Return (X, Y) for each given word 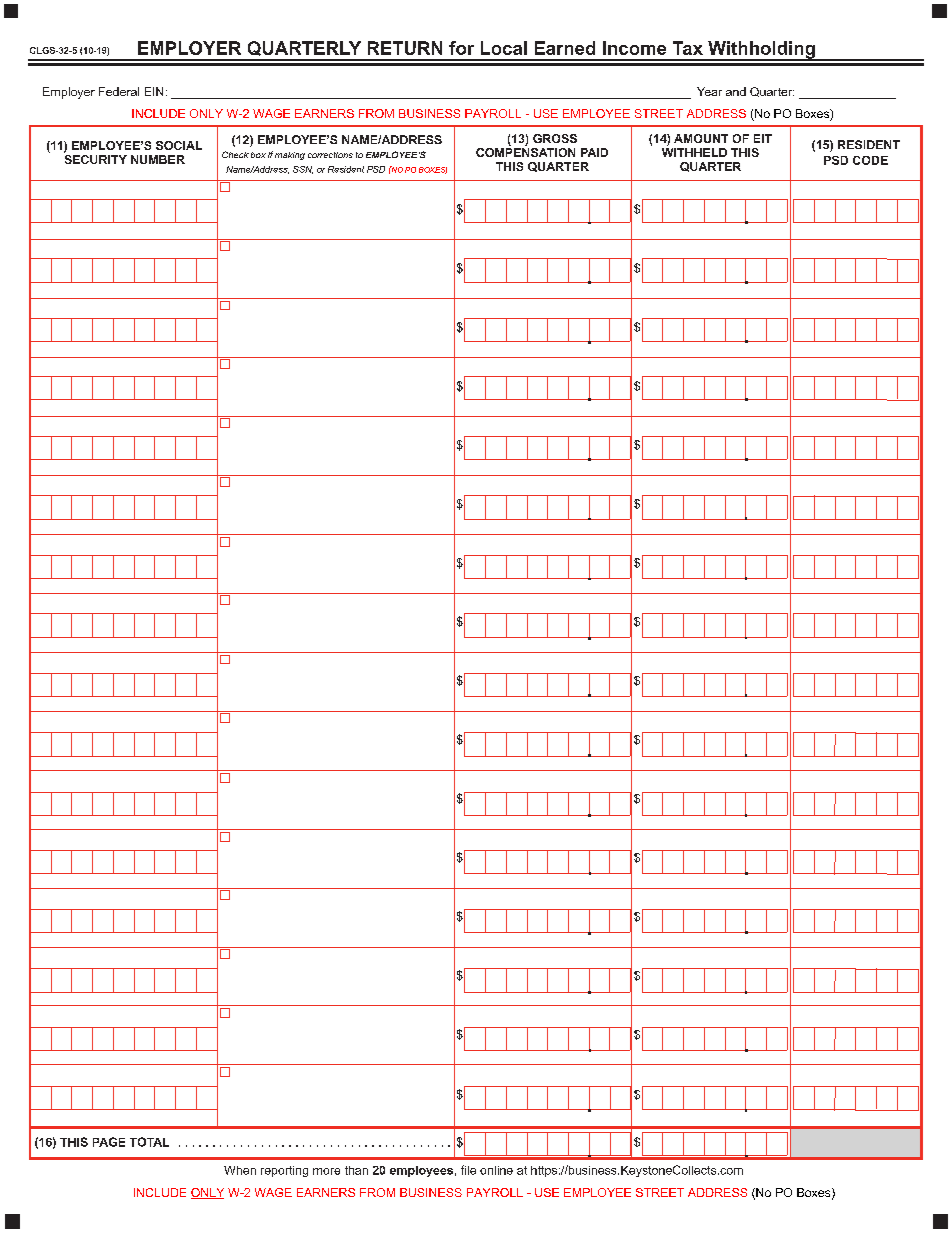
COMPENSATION (525, 152)
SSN (303, 170)
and (736, 91)
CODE (870, 160)
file (468, 1170)
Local (504, 48)
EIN (154, 91)
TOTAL (149, 1142)
